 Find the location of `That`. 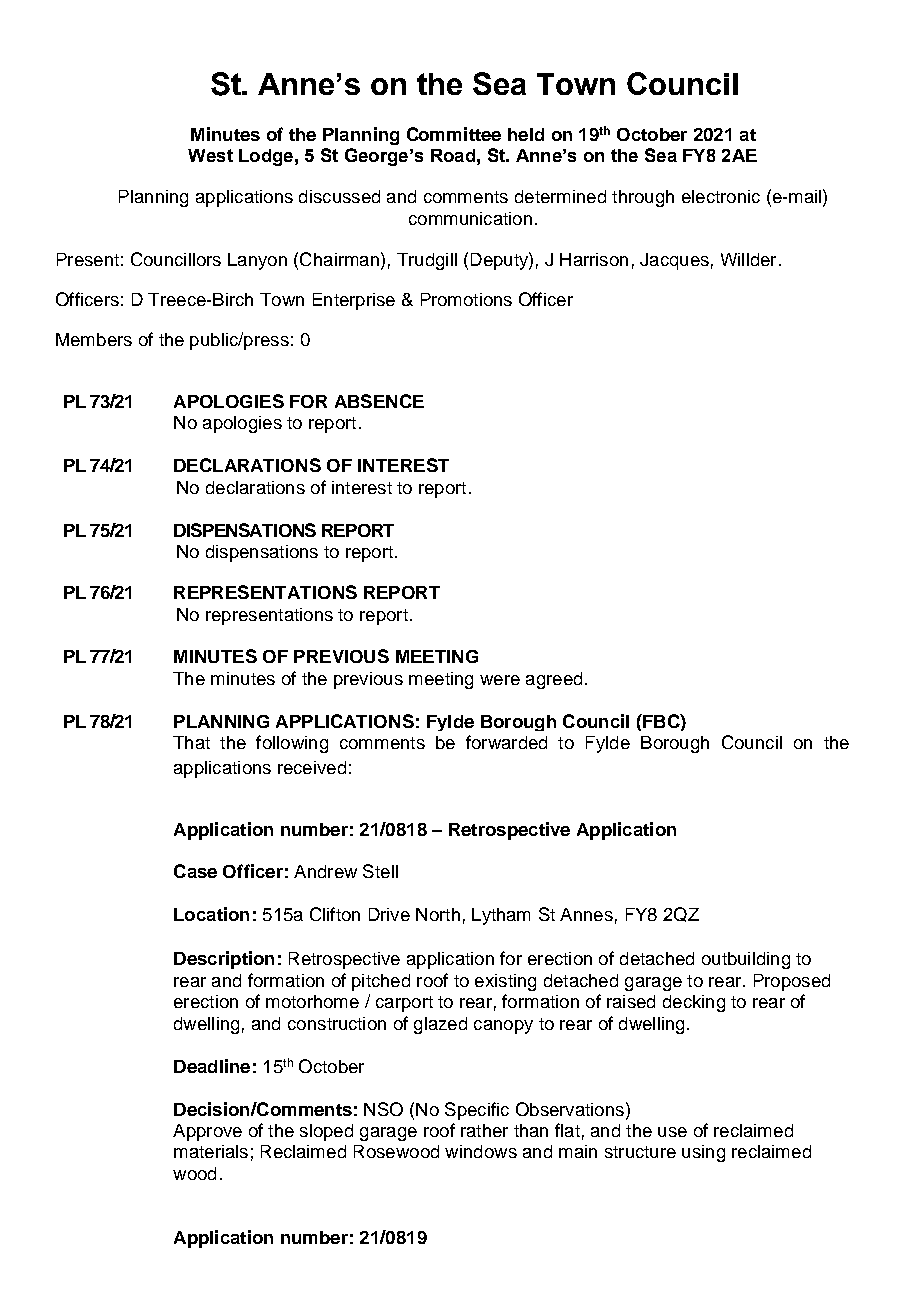

That is located at coordinates (191, 742).
